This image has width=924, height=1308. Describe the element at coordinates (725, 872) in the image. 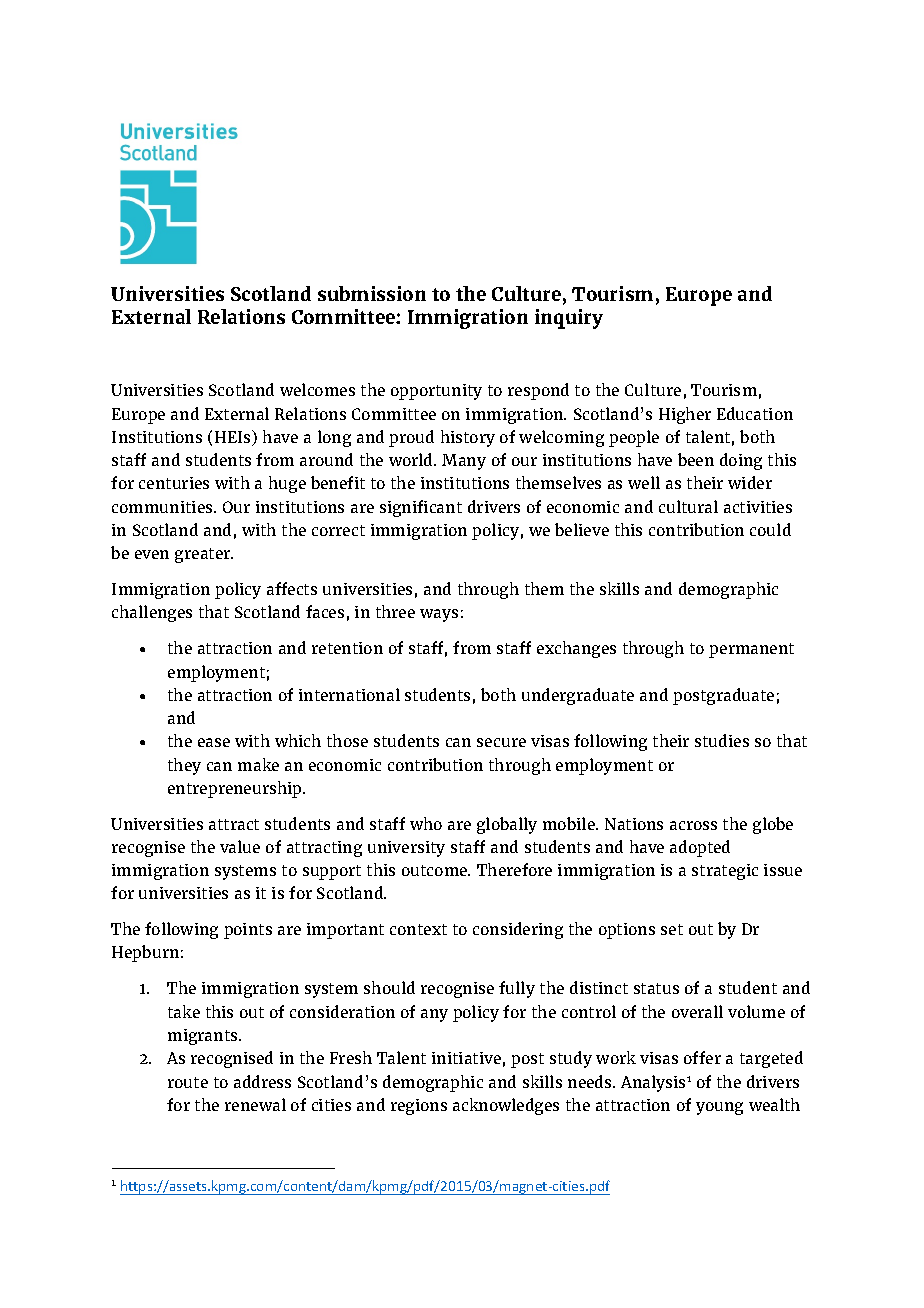

I see `strategic` at that location.
